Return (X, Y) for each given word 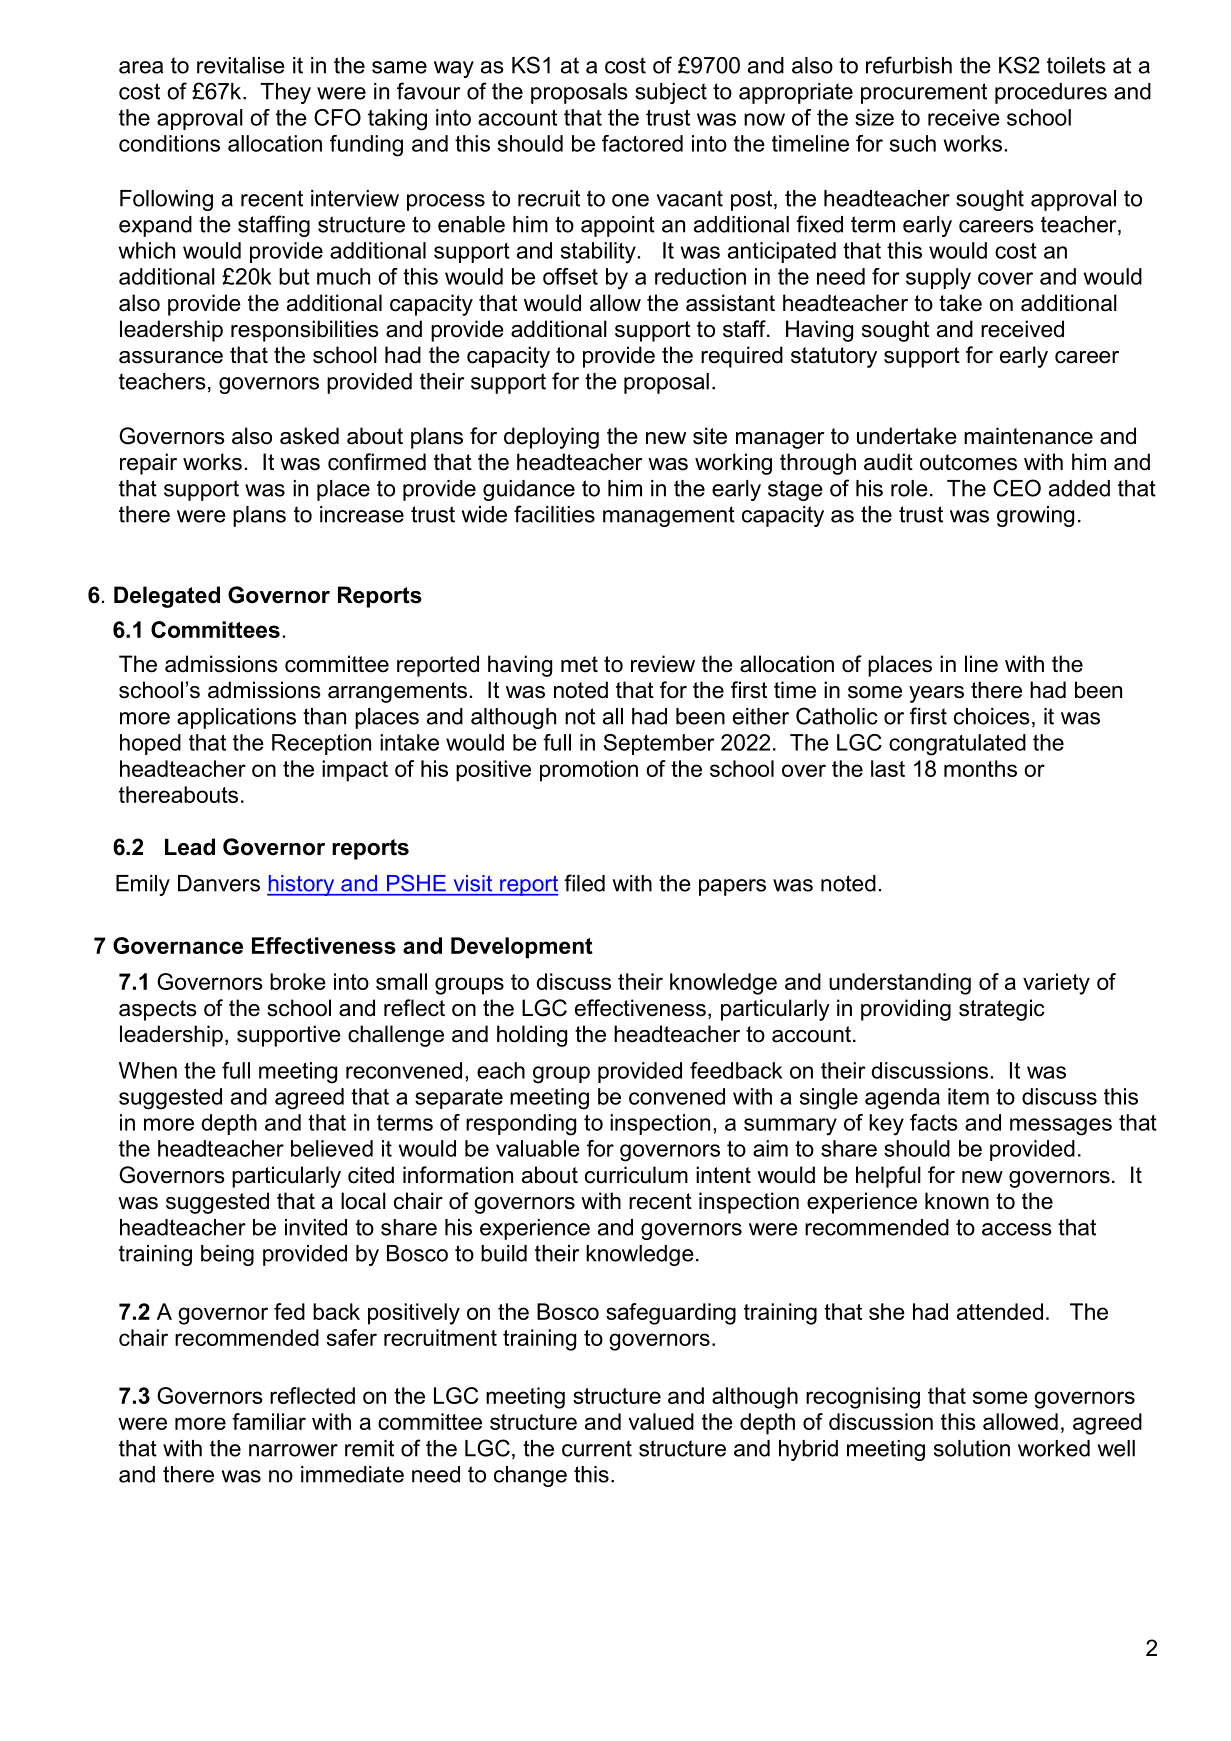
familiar (269, 1421)
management (669, 516)
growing (1035, 516)
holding (532, 1036)
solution (972, 1448)
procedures (1051, 93)
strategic (1002, 1010)
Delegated (167, 597)
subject (671, 93)
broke (298, 981)
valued (661, 1421)
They (285, 93)
